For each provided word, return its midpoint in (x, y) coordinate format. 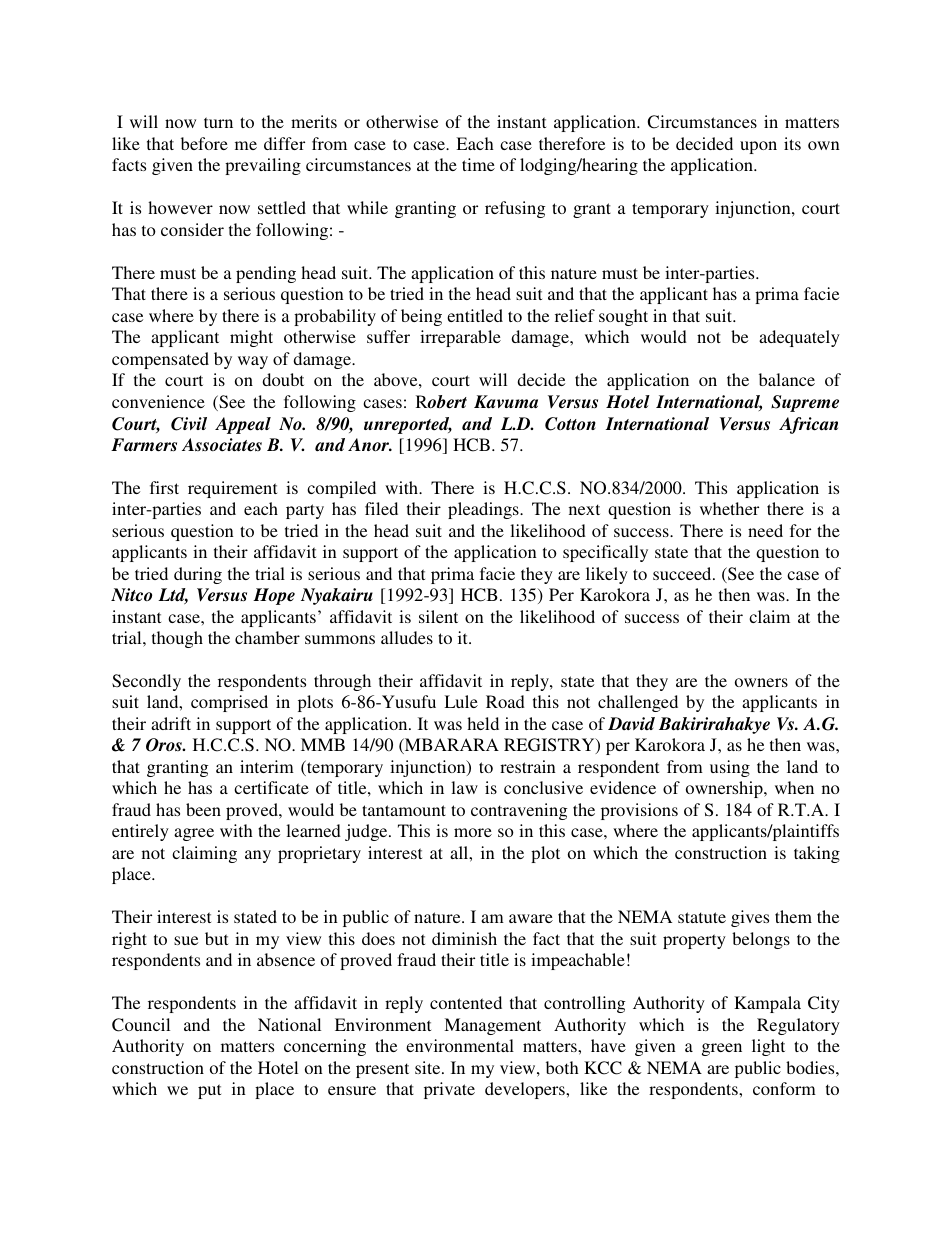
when (794, 787)
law (464, 787)
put (209, 1091)
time (478, 164)
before (204, 143)
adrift (171, 723)
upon (758, 147)
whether (729, 508)
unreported (408, 425)
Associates (222, 445)
